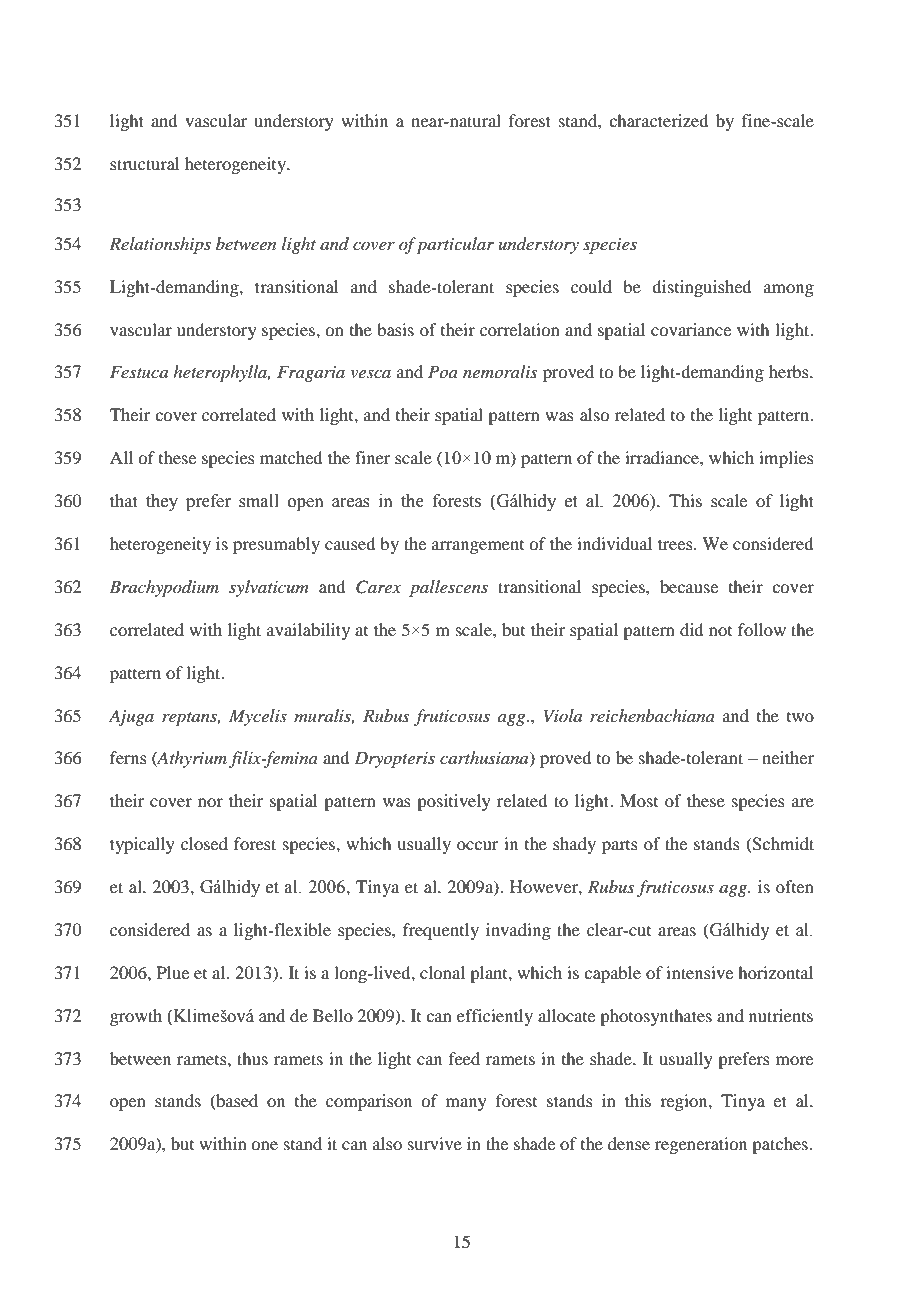  Describe the element at coordinates (478, 845) in the document. I see `occur` at that location.
